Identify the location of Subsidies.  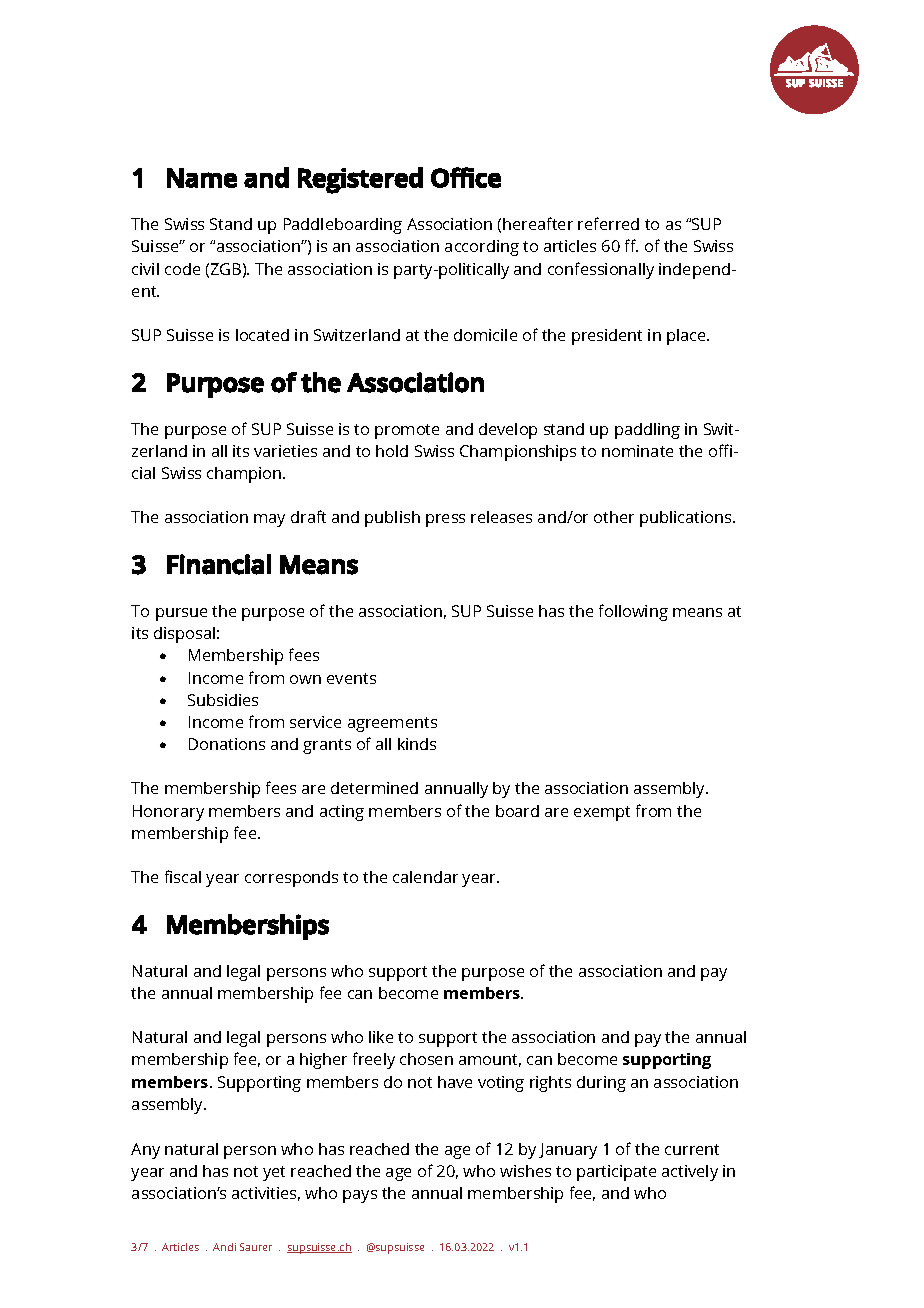
(223, 700).
